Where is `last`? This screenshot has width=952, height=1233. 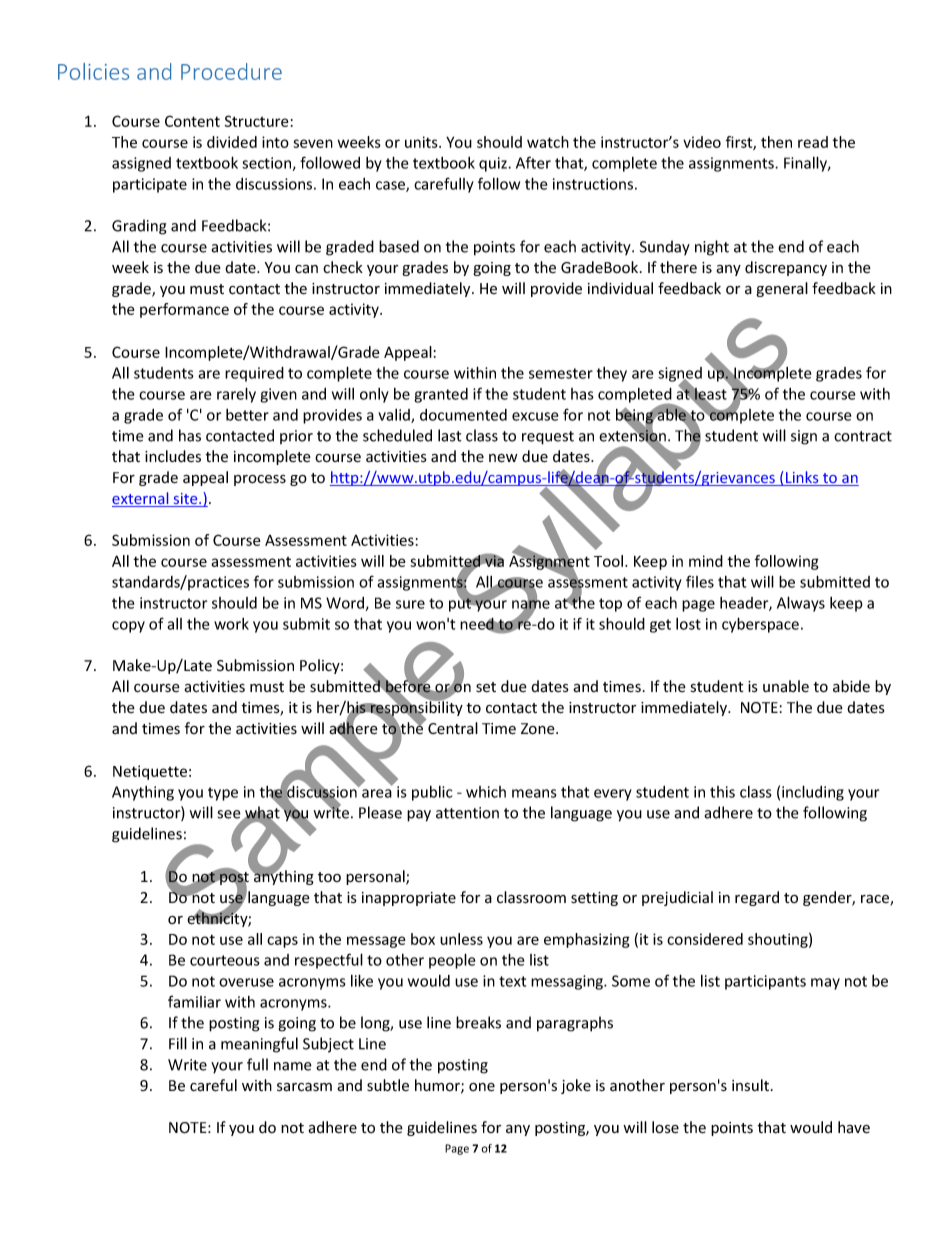 last is located at coordinates (450, 435).
